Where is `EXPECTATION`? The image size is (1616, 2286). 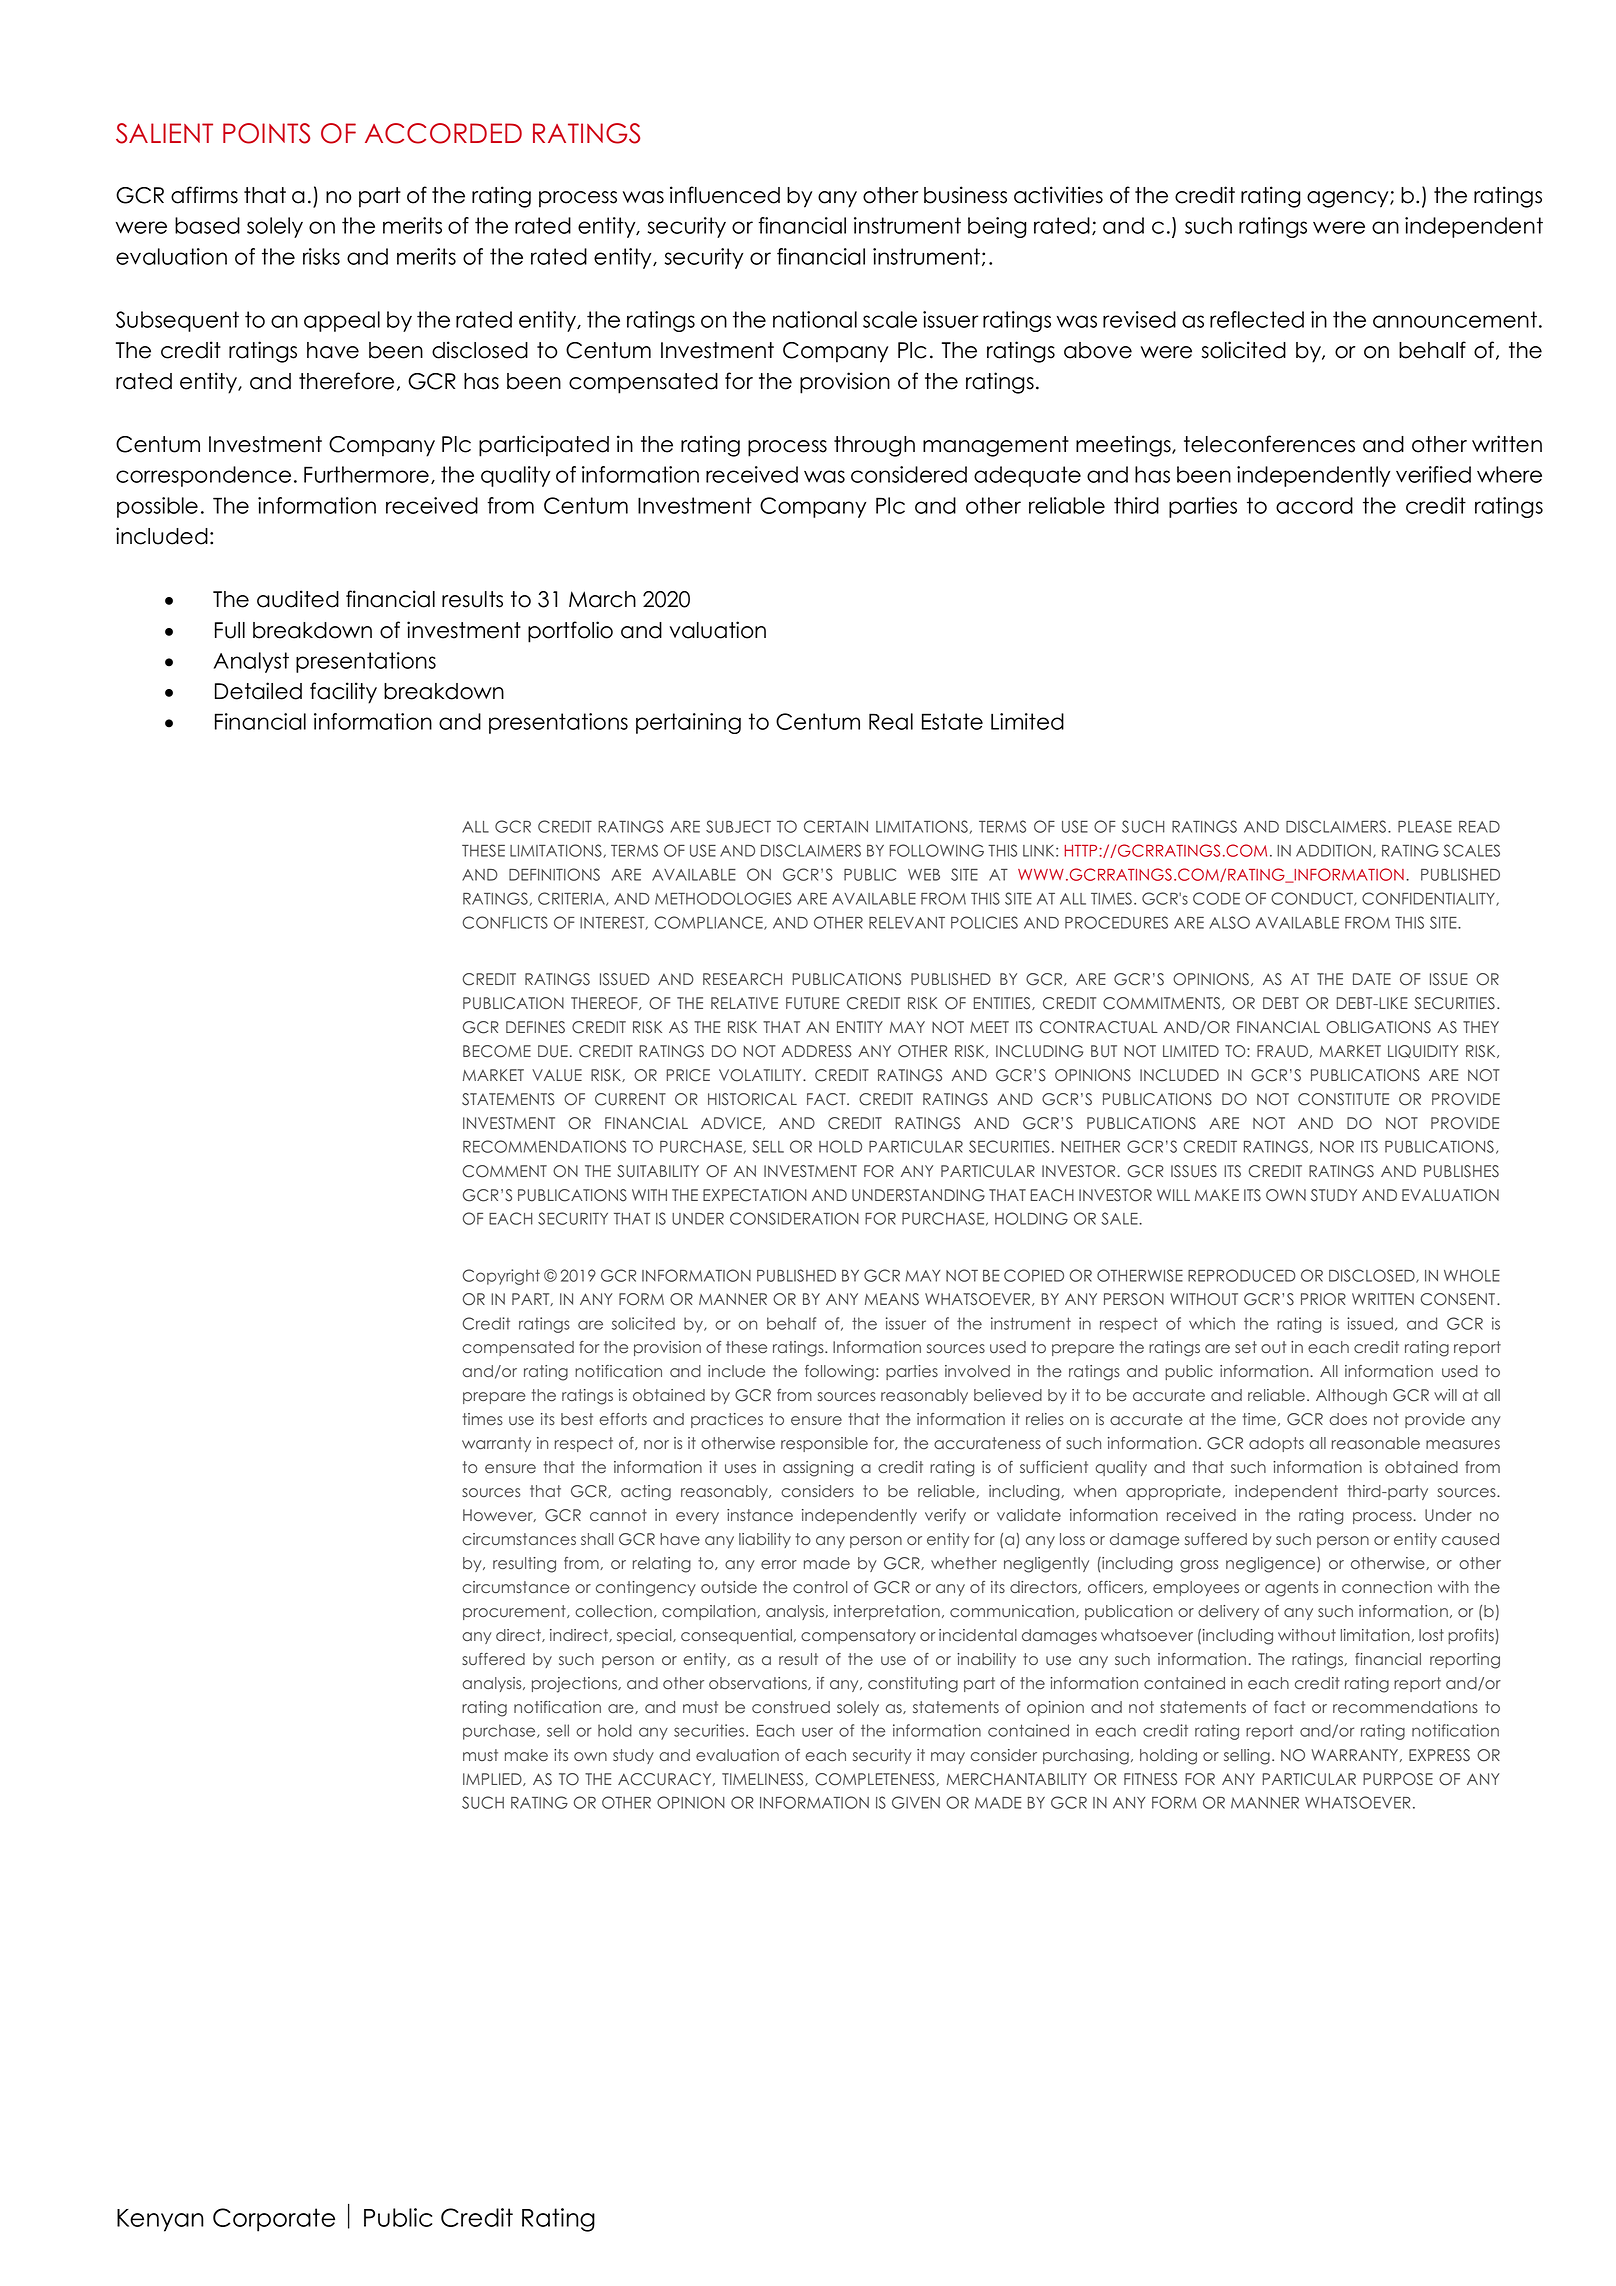
EXPECTATION is located at coordinates (755, 1195).
